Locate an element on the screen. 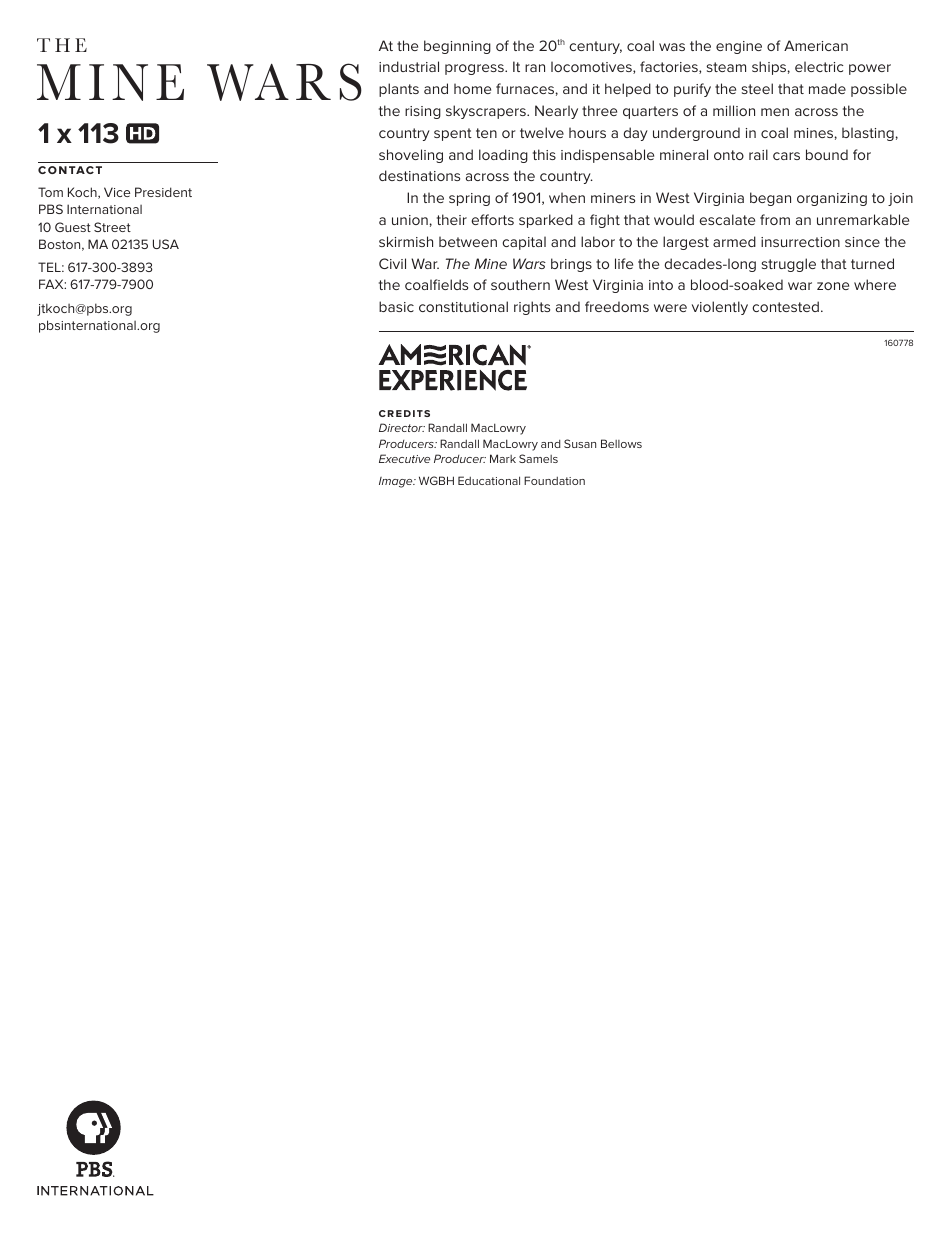 The width and height of the screenshot is (952, 1233). cars is located at coordinates (786, 156).
